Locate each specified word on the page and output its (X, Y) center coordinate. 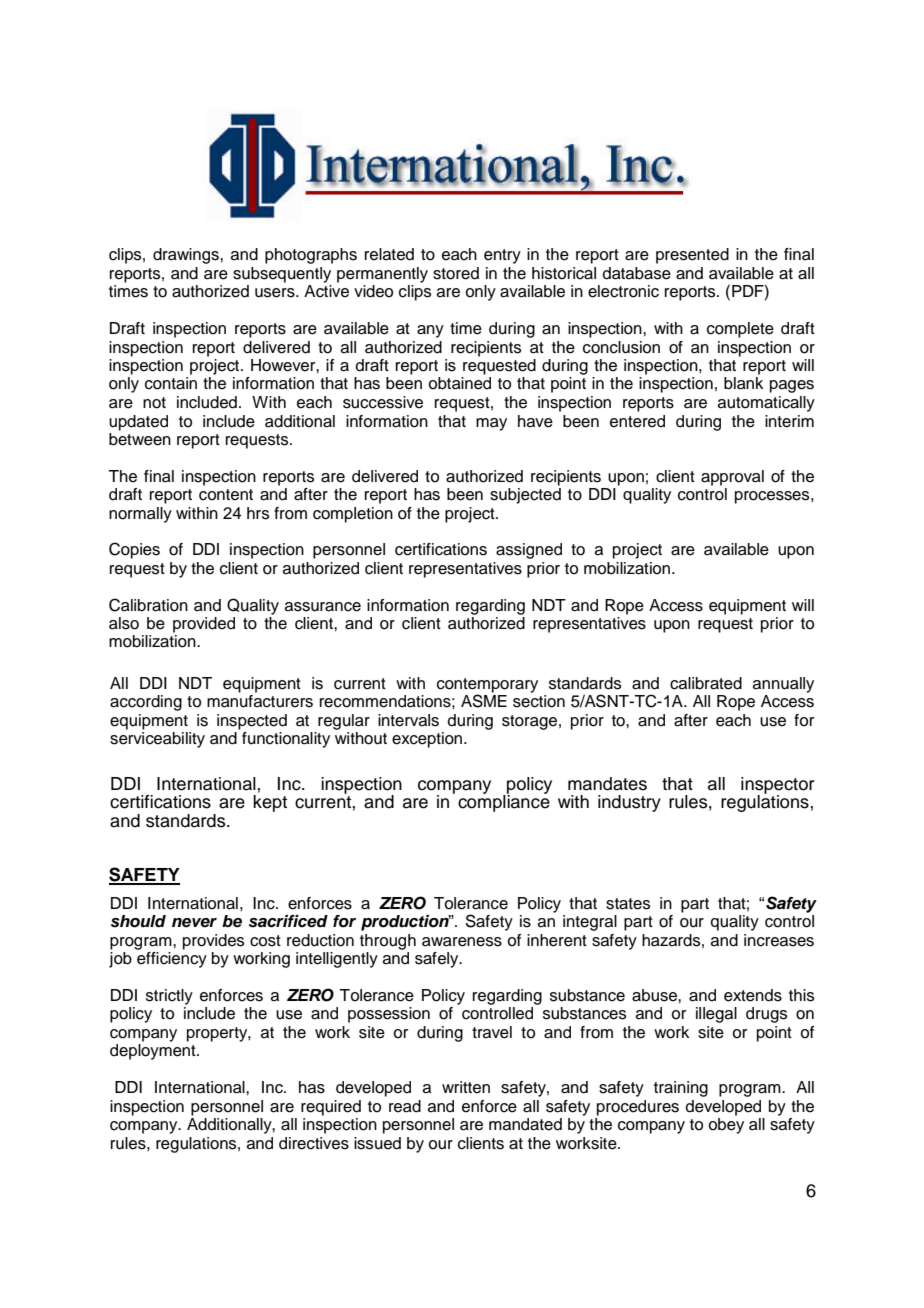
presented (692, 256)
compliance (504, 802)
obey (726, 1126)
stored (456, 273)
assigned (529, 551)
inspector (778, 786)
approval (732, 478)
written (466, 1087)
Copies (134, 550)
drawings (187, 256)
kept (270, 803)
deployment (154, 1052)
